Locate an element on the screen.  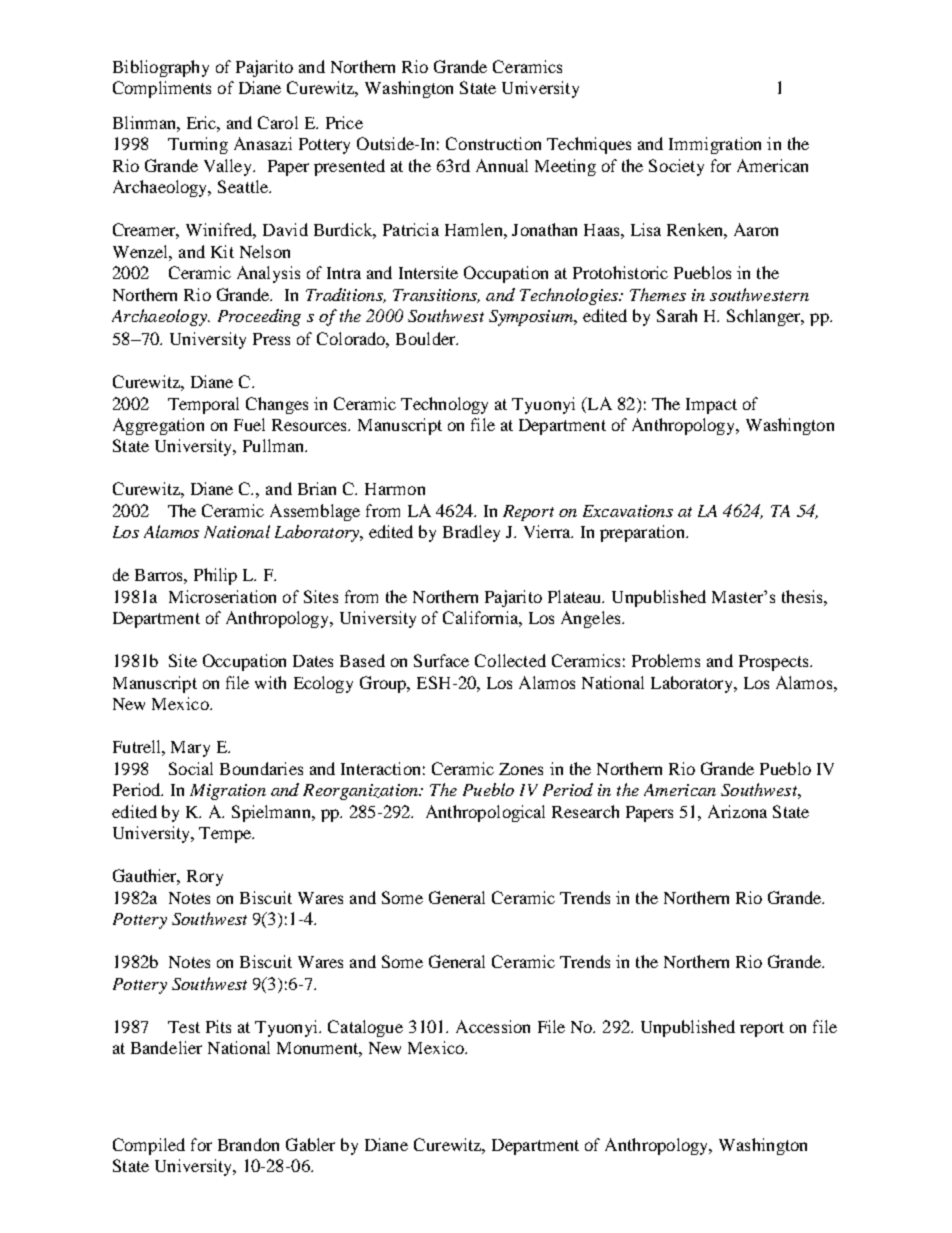
Anthropological is located at coordinates (485, 813).
